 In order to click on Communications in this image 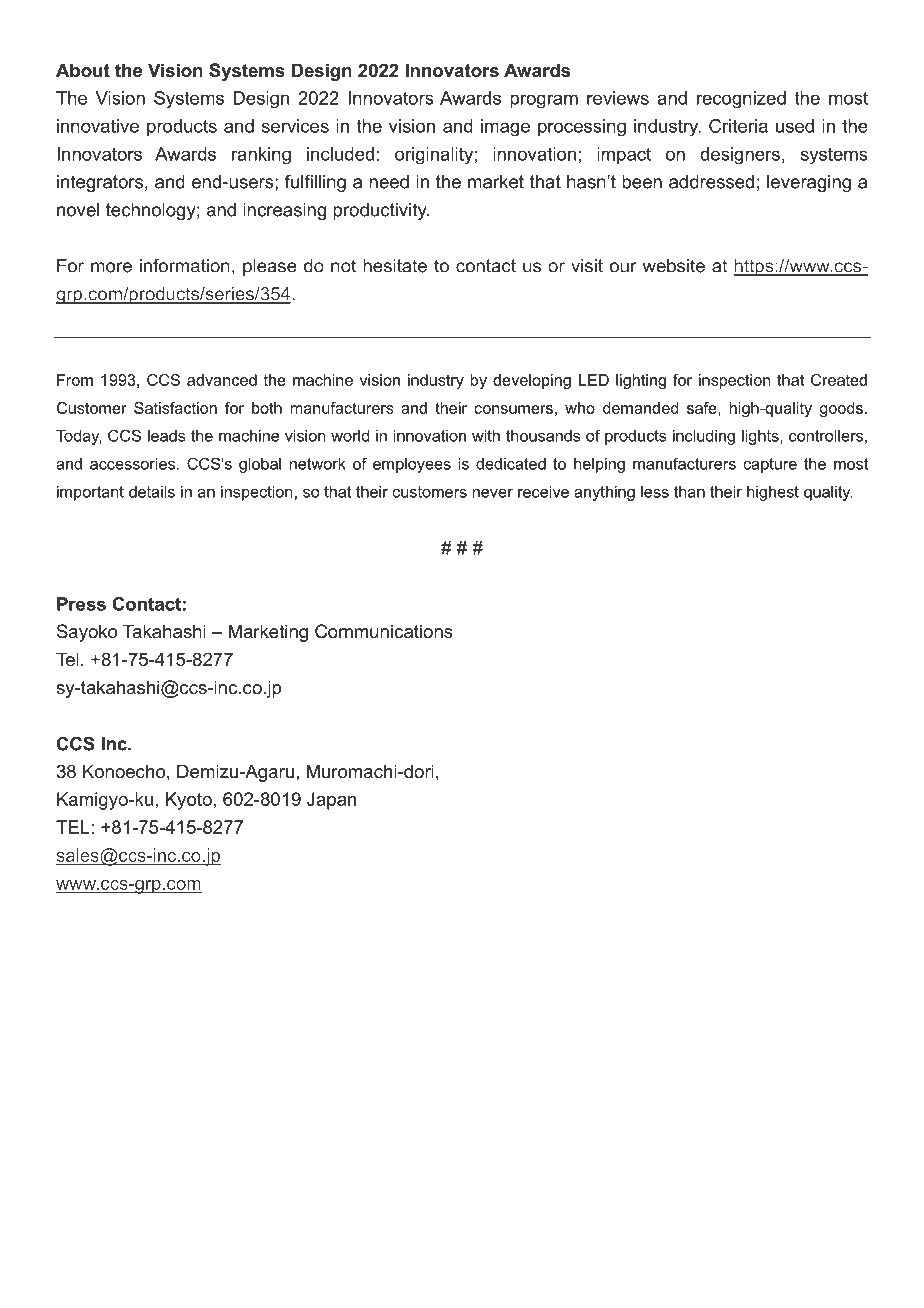, I will do `click(384, 631)`.
